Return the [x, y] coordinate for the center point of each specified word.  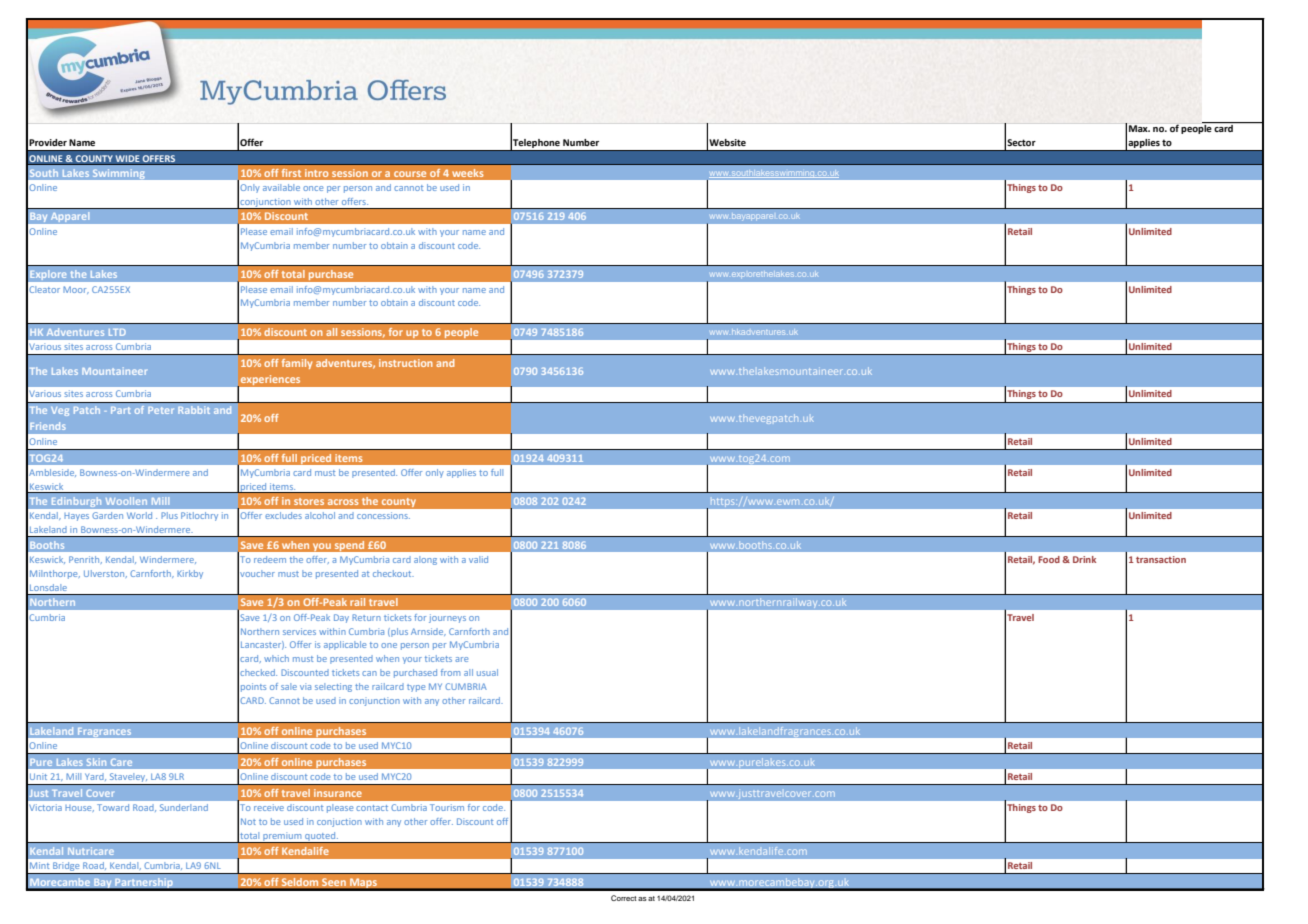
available [281, 187]
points [253, 687]
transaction [1161, 559]
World [139, 515]
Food [1049, 559]
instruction [406, 363]
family [297, 364]
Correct [624, 898]
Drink [1084, 559]
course [410, 174]
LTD [117, 332]
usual [487, 672]
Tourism [447, 807]
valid [478, 559]
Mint [39, 866]
